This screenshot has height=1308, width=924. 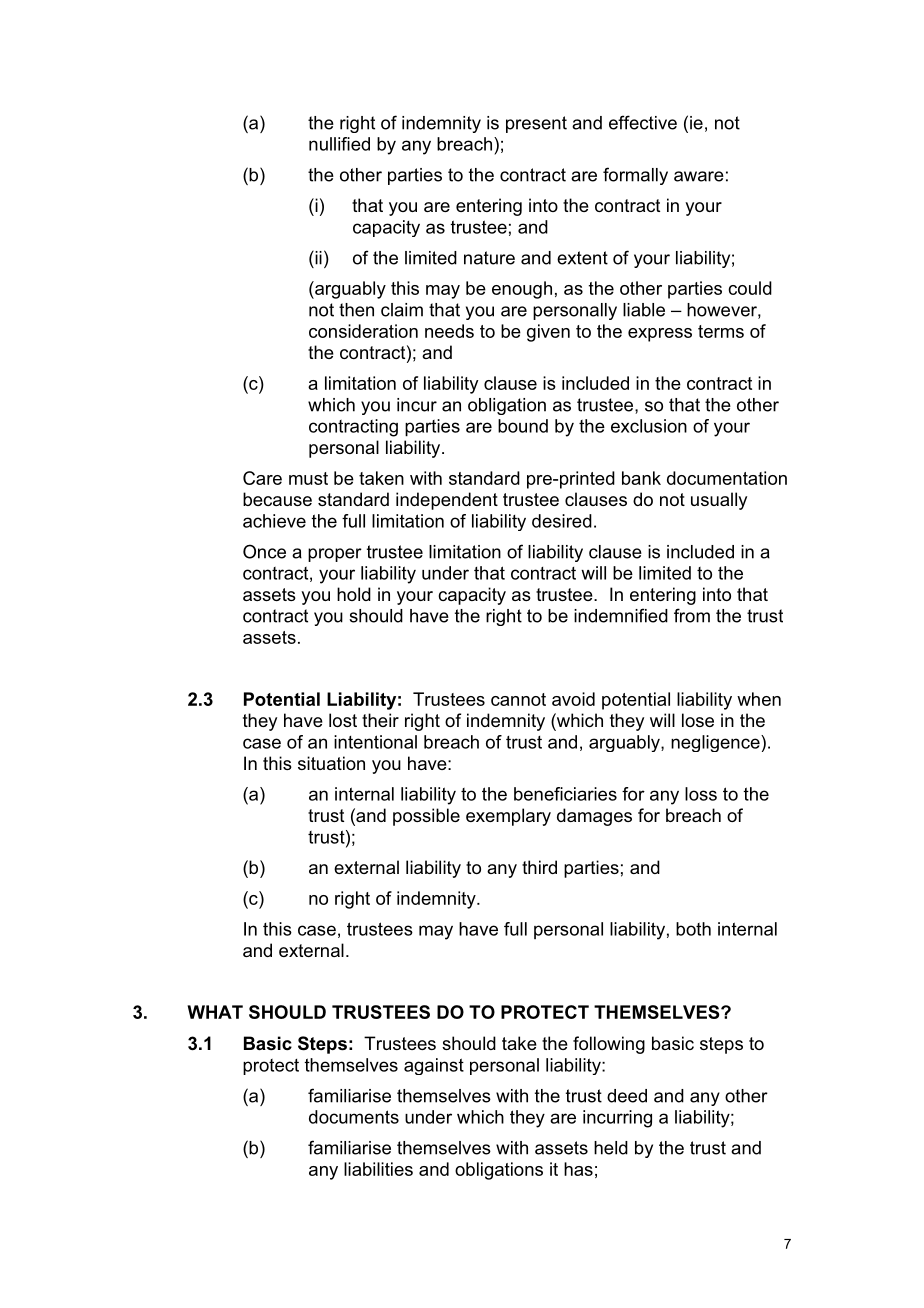 What do you see at coordinates (699, 176) in the screenshot?
I see `aware` at bounding box center [699, 176].
